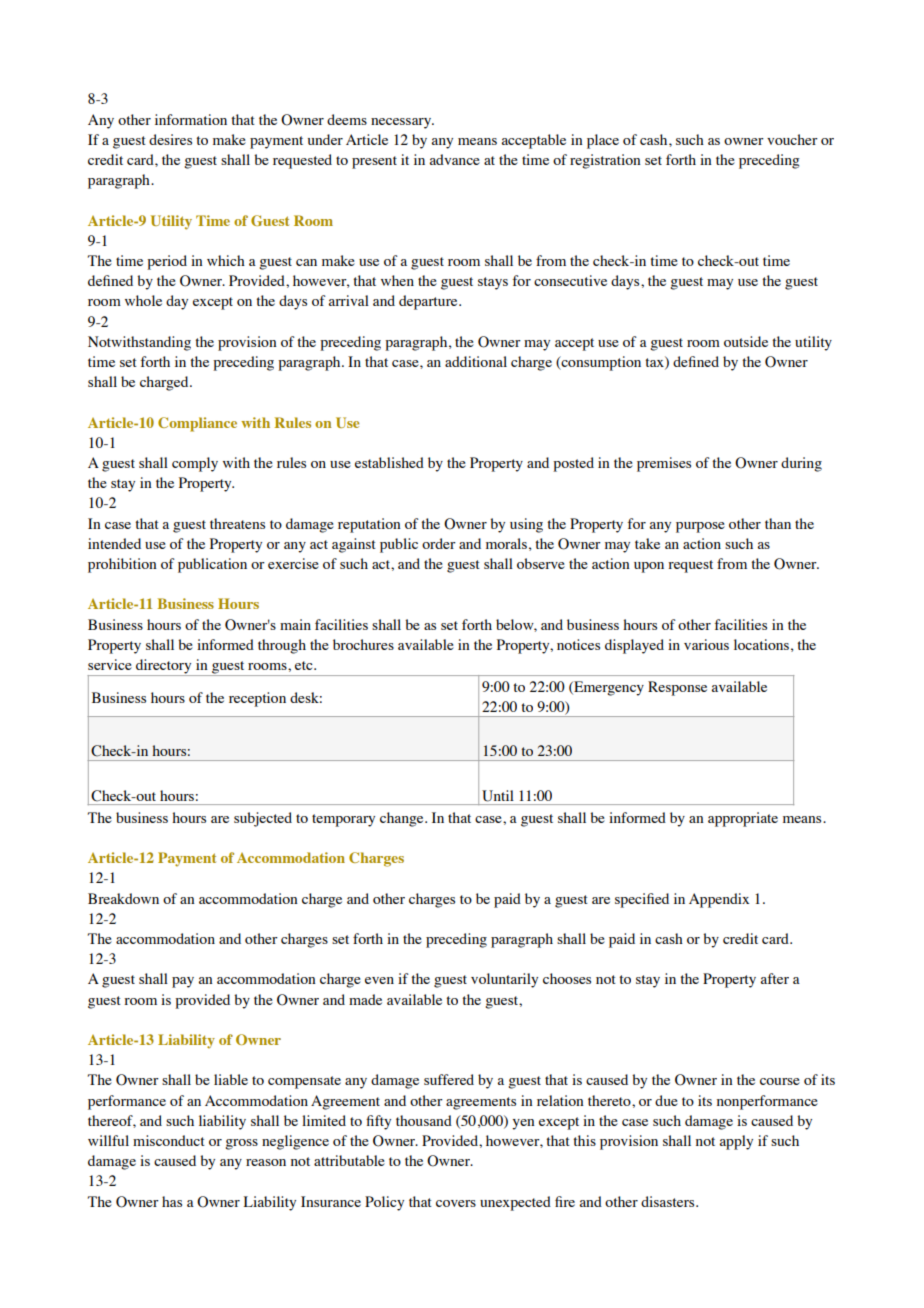 Image resolution: width=924 pixels, height=1308 pixels. Describe the element at coordinates (706, 644) in the screenshot. I see `various` at that location.
